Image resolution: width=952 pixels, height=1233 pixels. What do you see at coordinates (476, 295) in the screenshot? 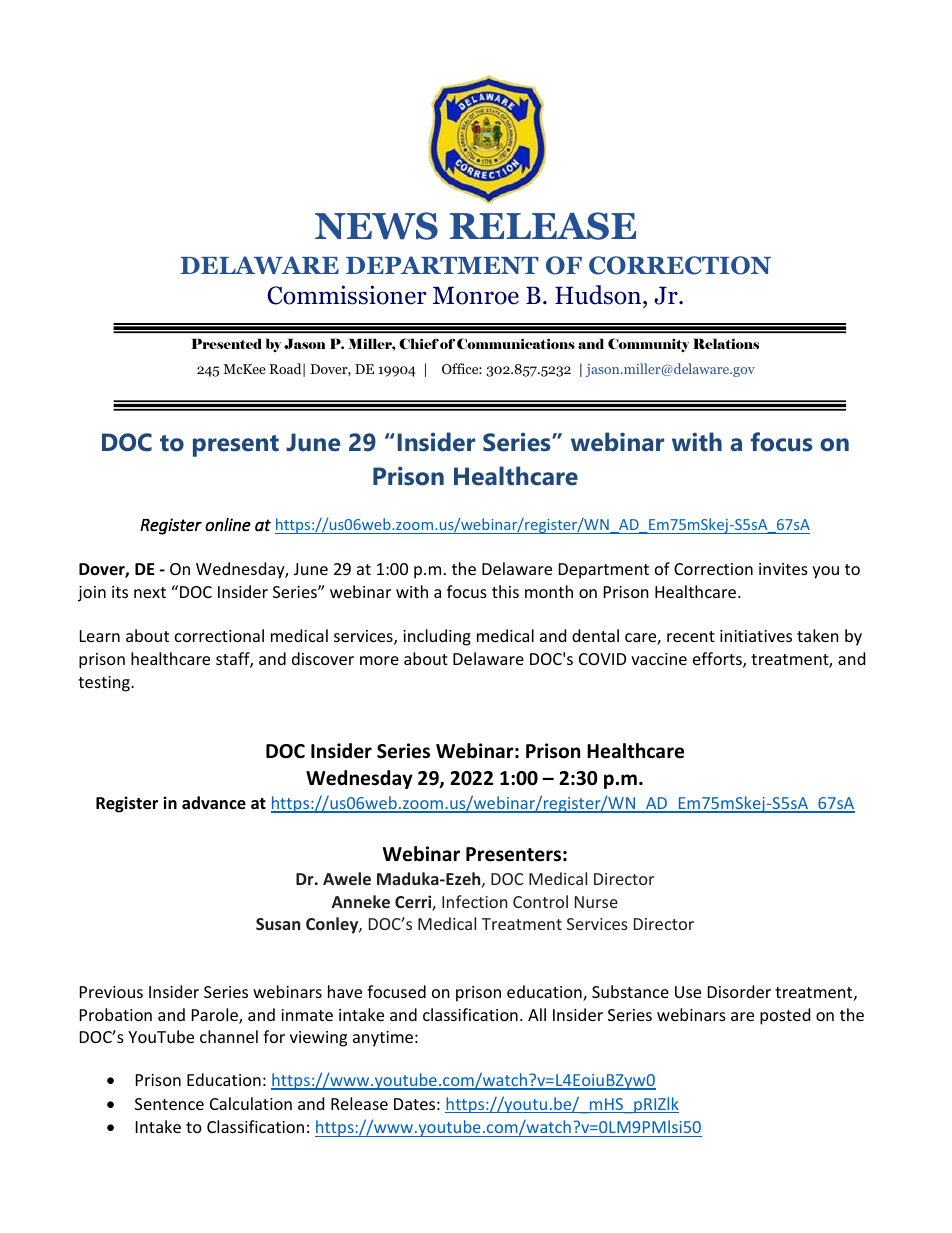
I see `Monroe` at bounding box center [476, 295].
